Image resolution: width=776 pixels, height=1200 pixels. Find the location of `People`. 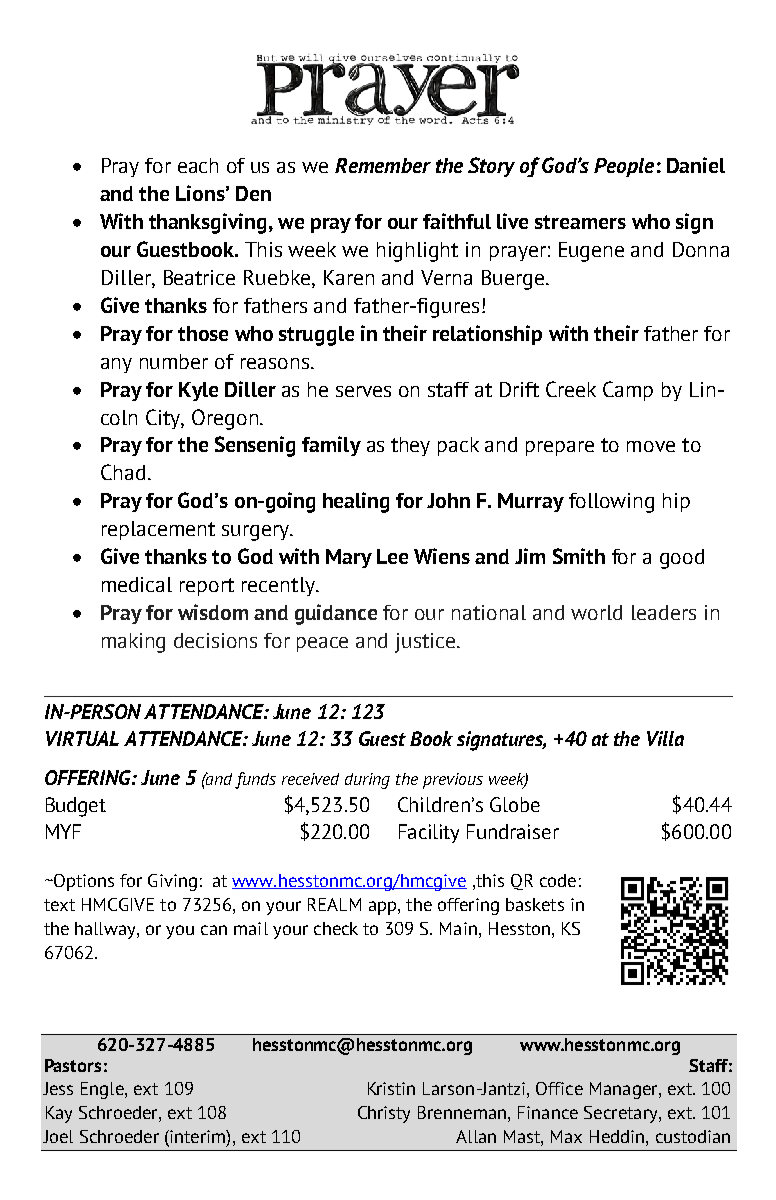

People is located at coordinates (624, 167).
